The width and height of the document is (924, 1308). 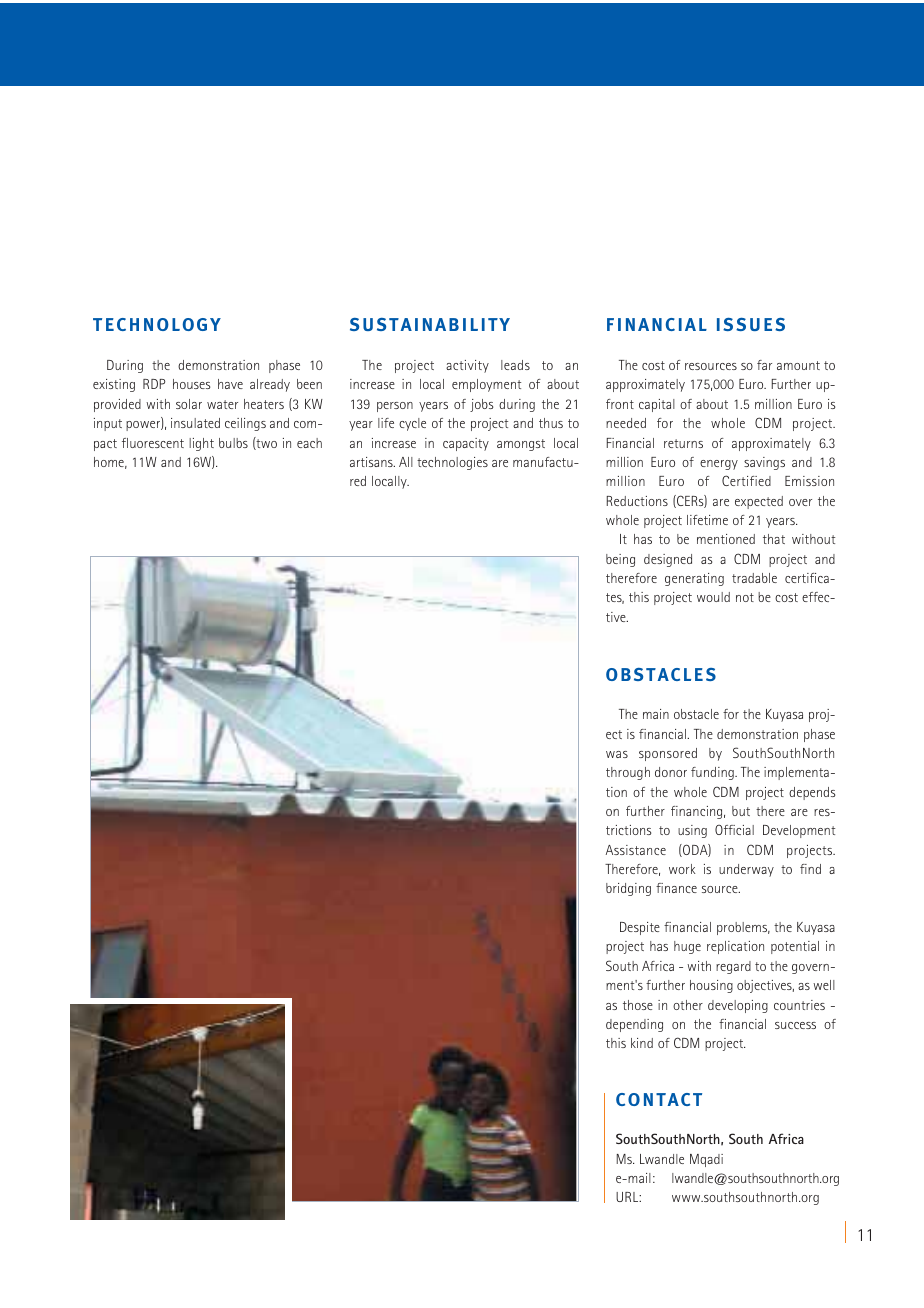 I want to click on underway, so click(x=746, y=870).
